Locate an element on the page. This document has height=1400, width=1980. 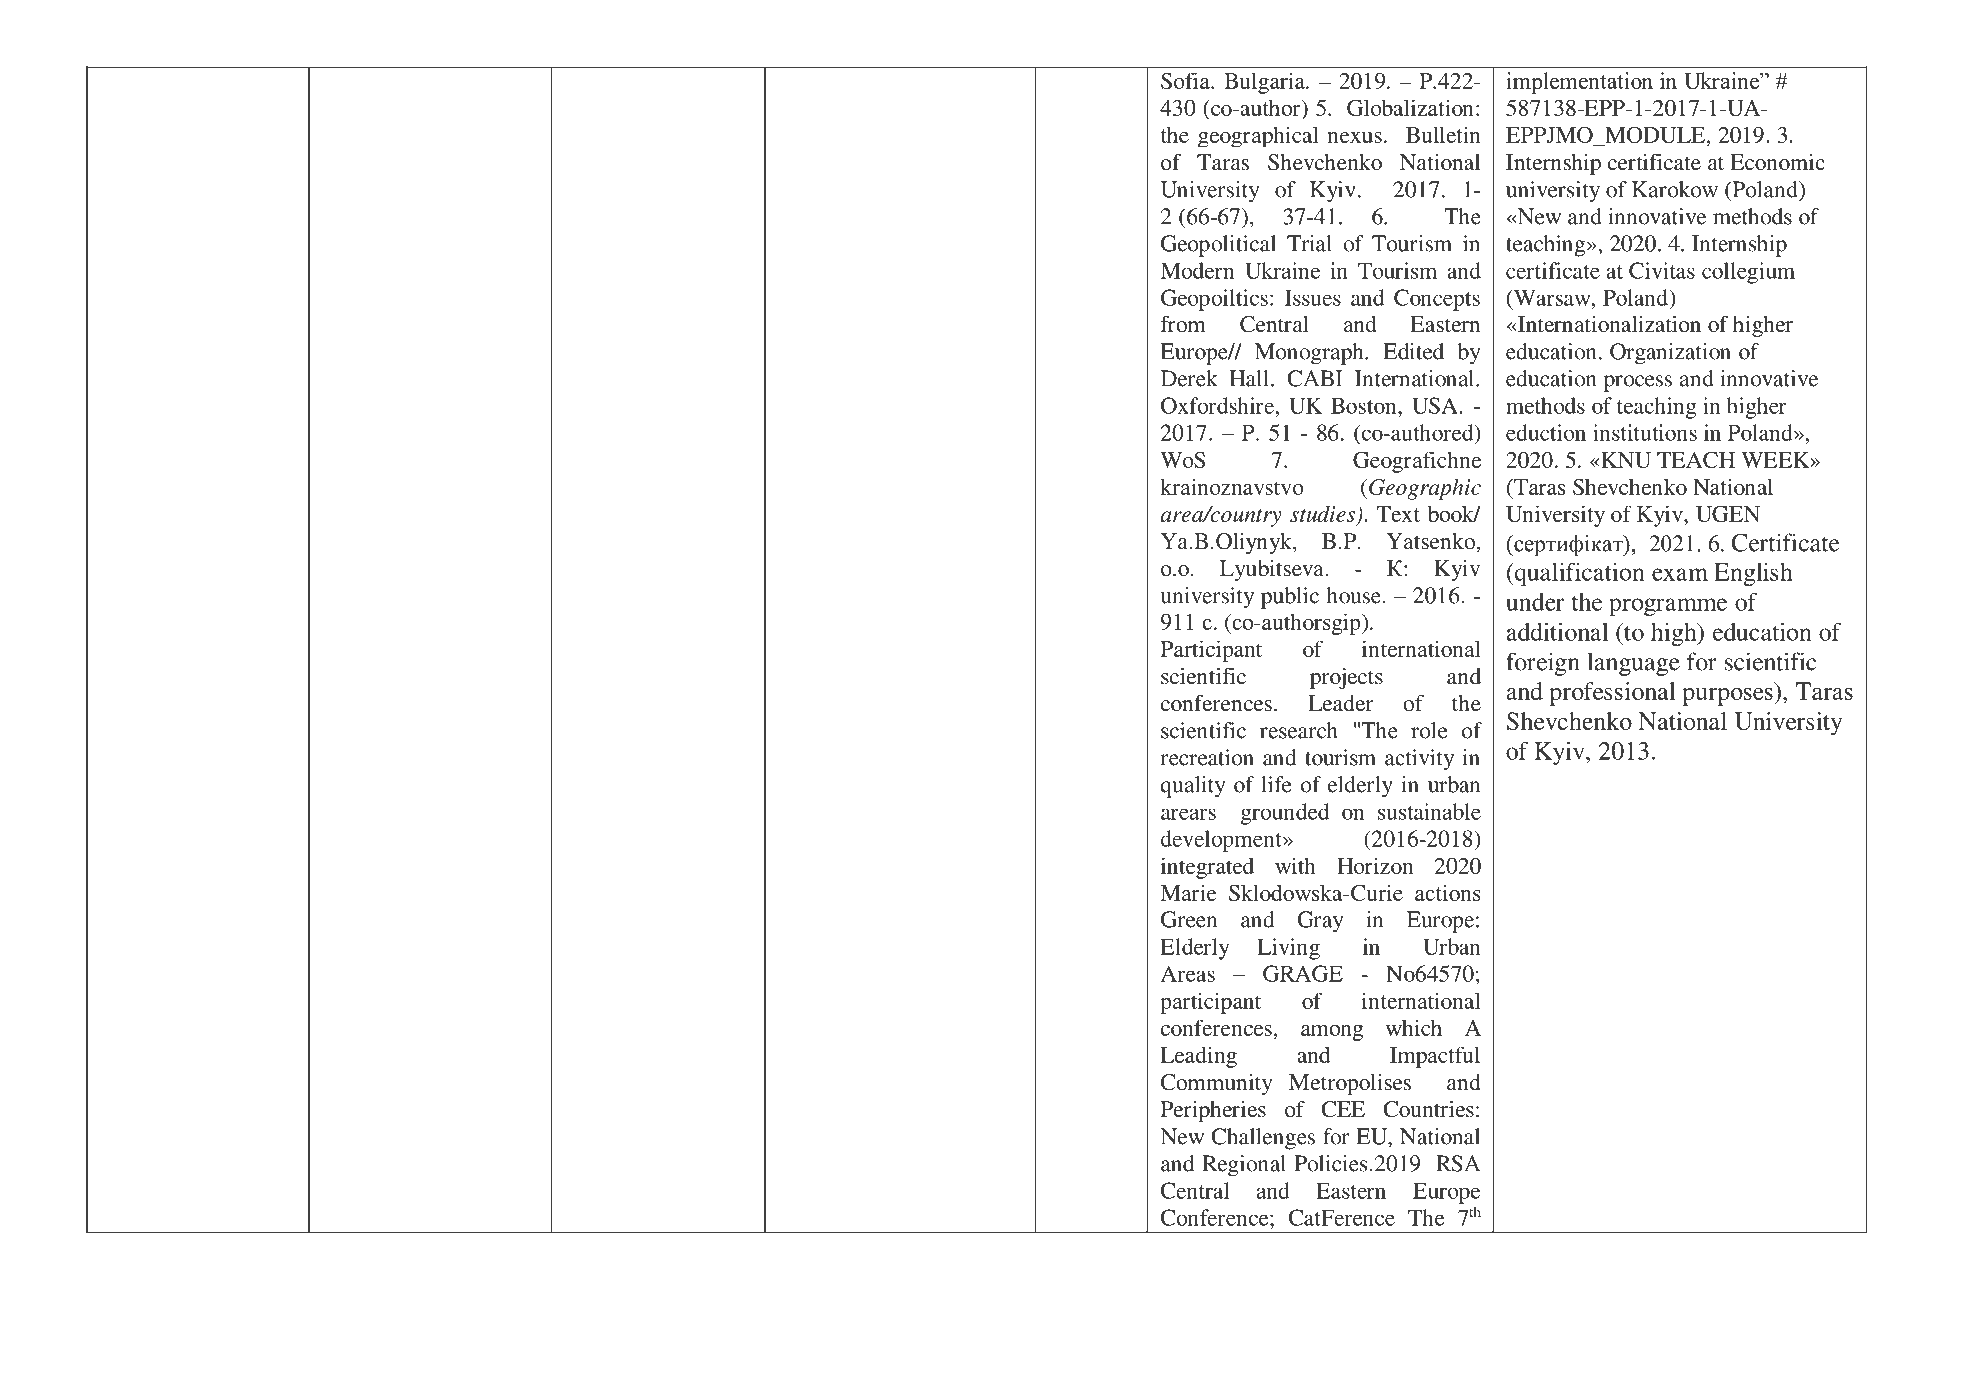
Bulgaria is located at coordinates (1265, 83).
